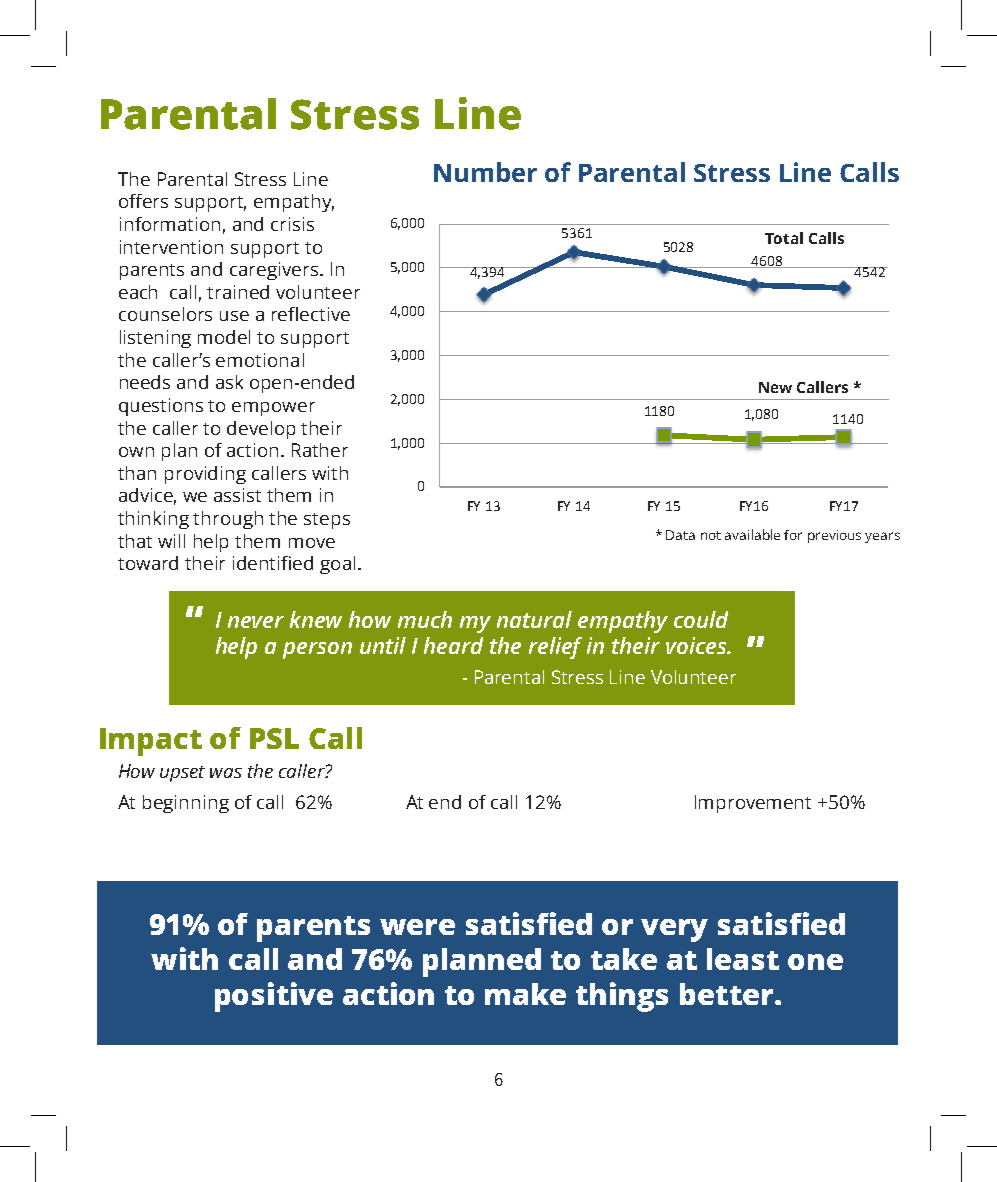 Image resolution: width=997 pixels, height=1182 pixels. Describe the element at coordinates (882, 537) in the screenshot. I see `years` at that location.
